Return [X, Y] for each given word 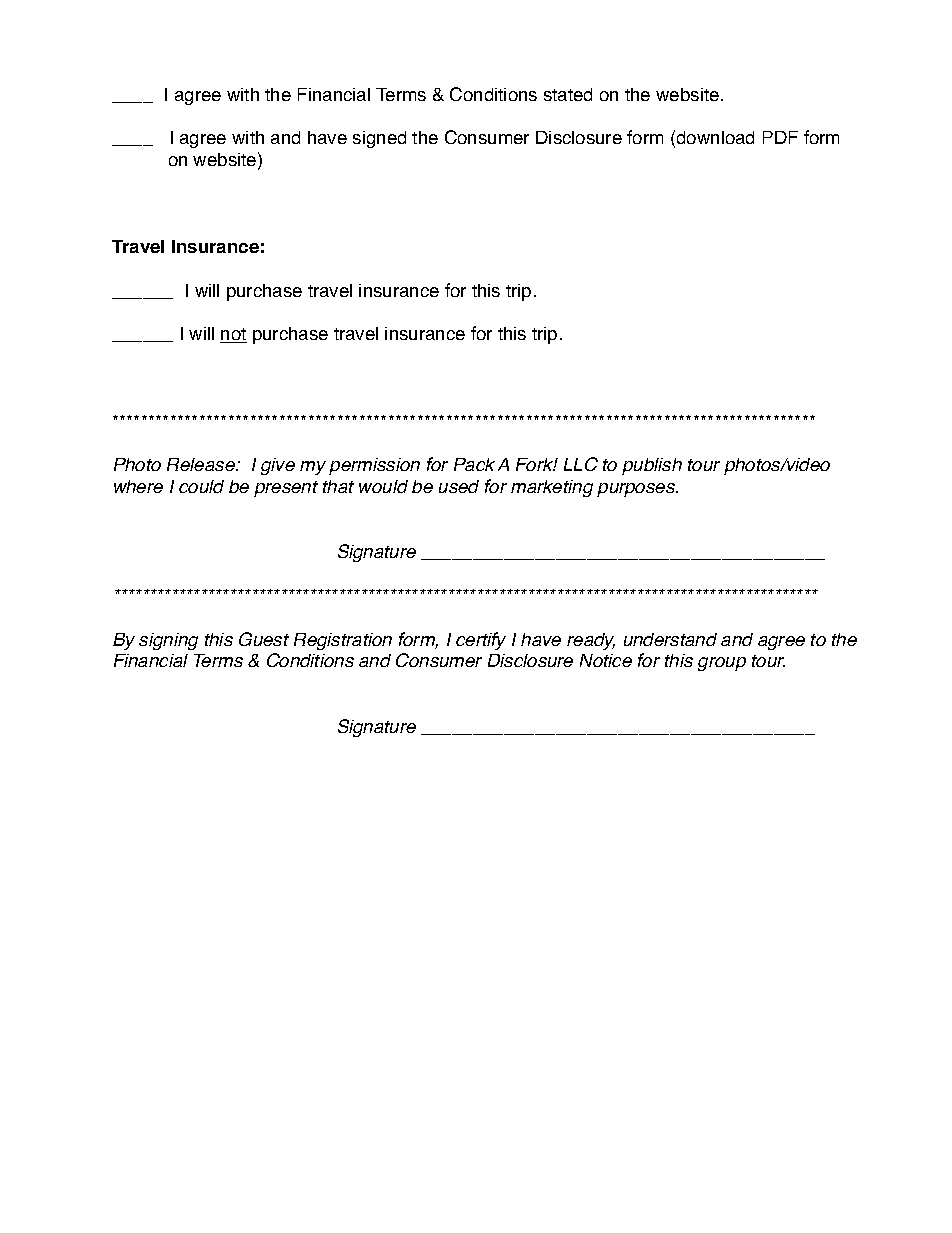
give [278, 466]
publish [652, 466]
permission [374, 466]
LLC [581, 464]
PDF [780, 137]
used [459, 486]
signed [379, 139]
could [201, 486]
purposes [637, 490]
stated [568, 94]
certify [481, 641]
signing [168, 641]
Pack [474, 464]
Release [202, 464]
